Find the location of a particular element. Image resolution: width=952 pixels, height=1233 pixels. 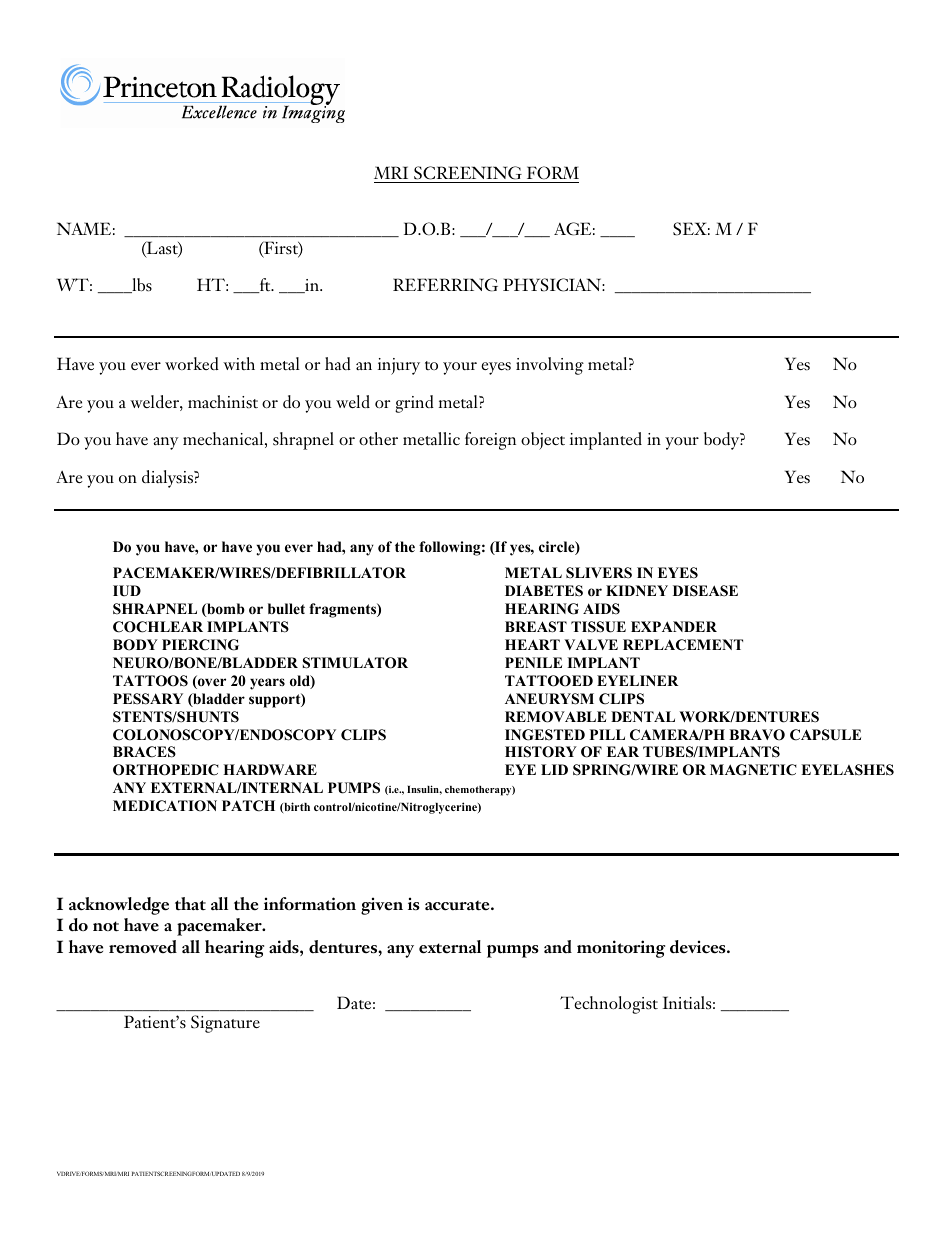

given is located at coordinates (382, 906).
